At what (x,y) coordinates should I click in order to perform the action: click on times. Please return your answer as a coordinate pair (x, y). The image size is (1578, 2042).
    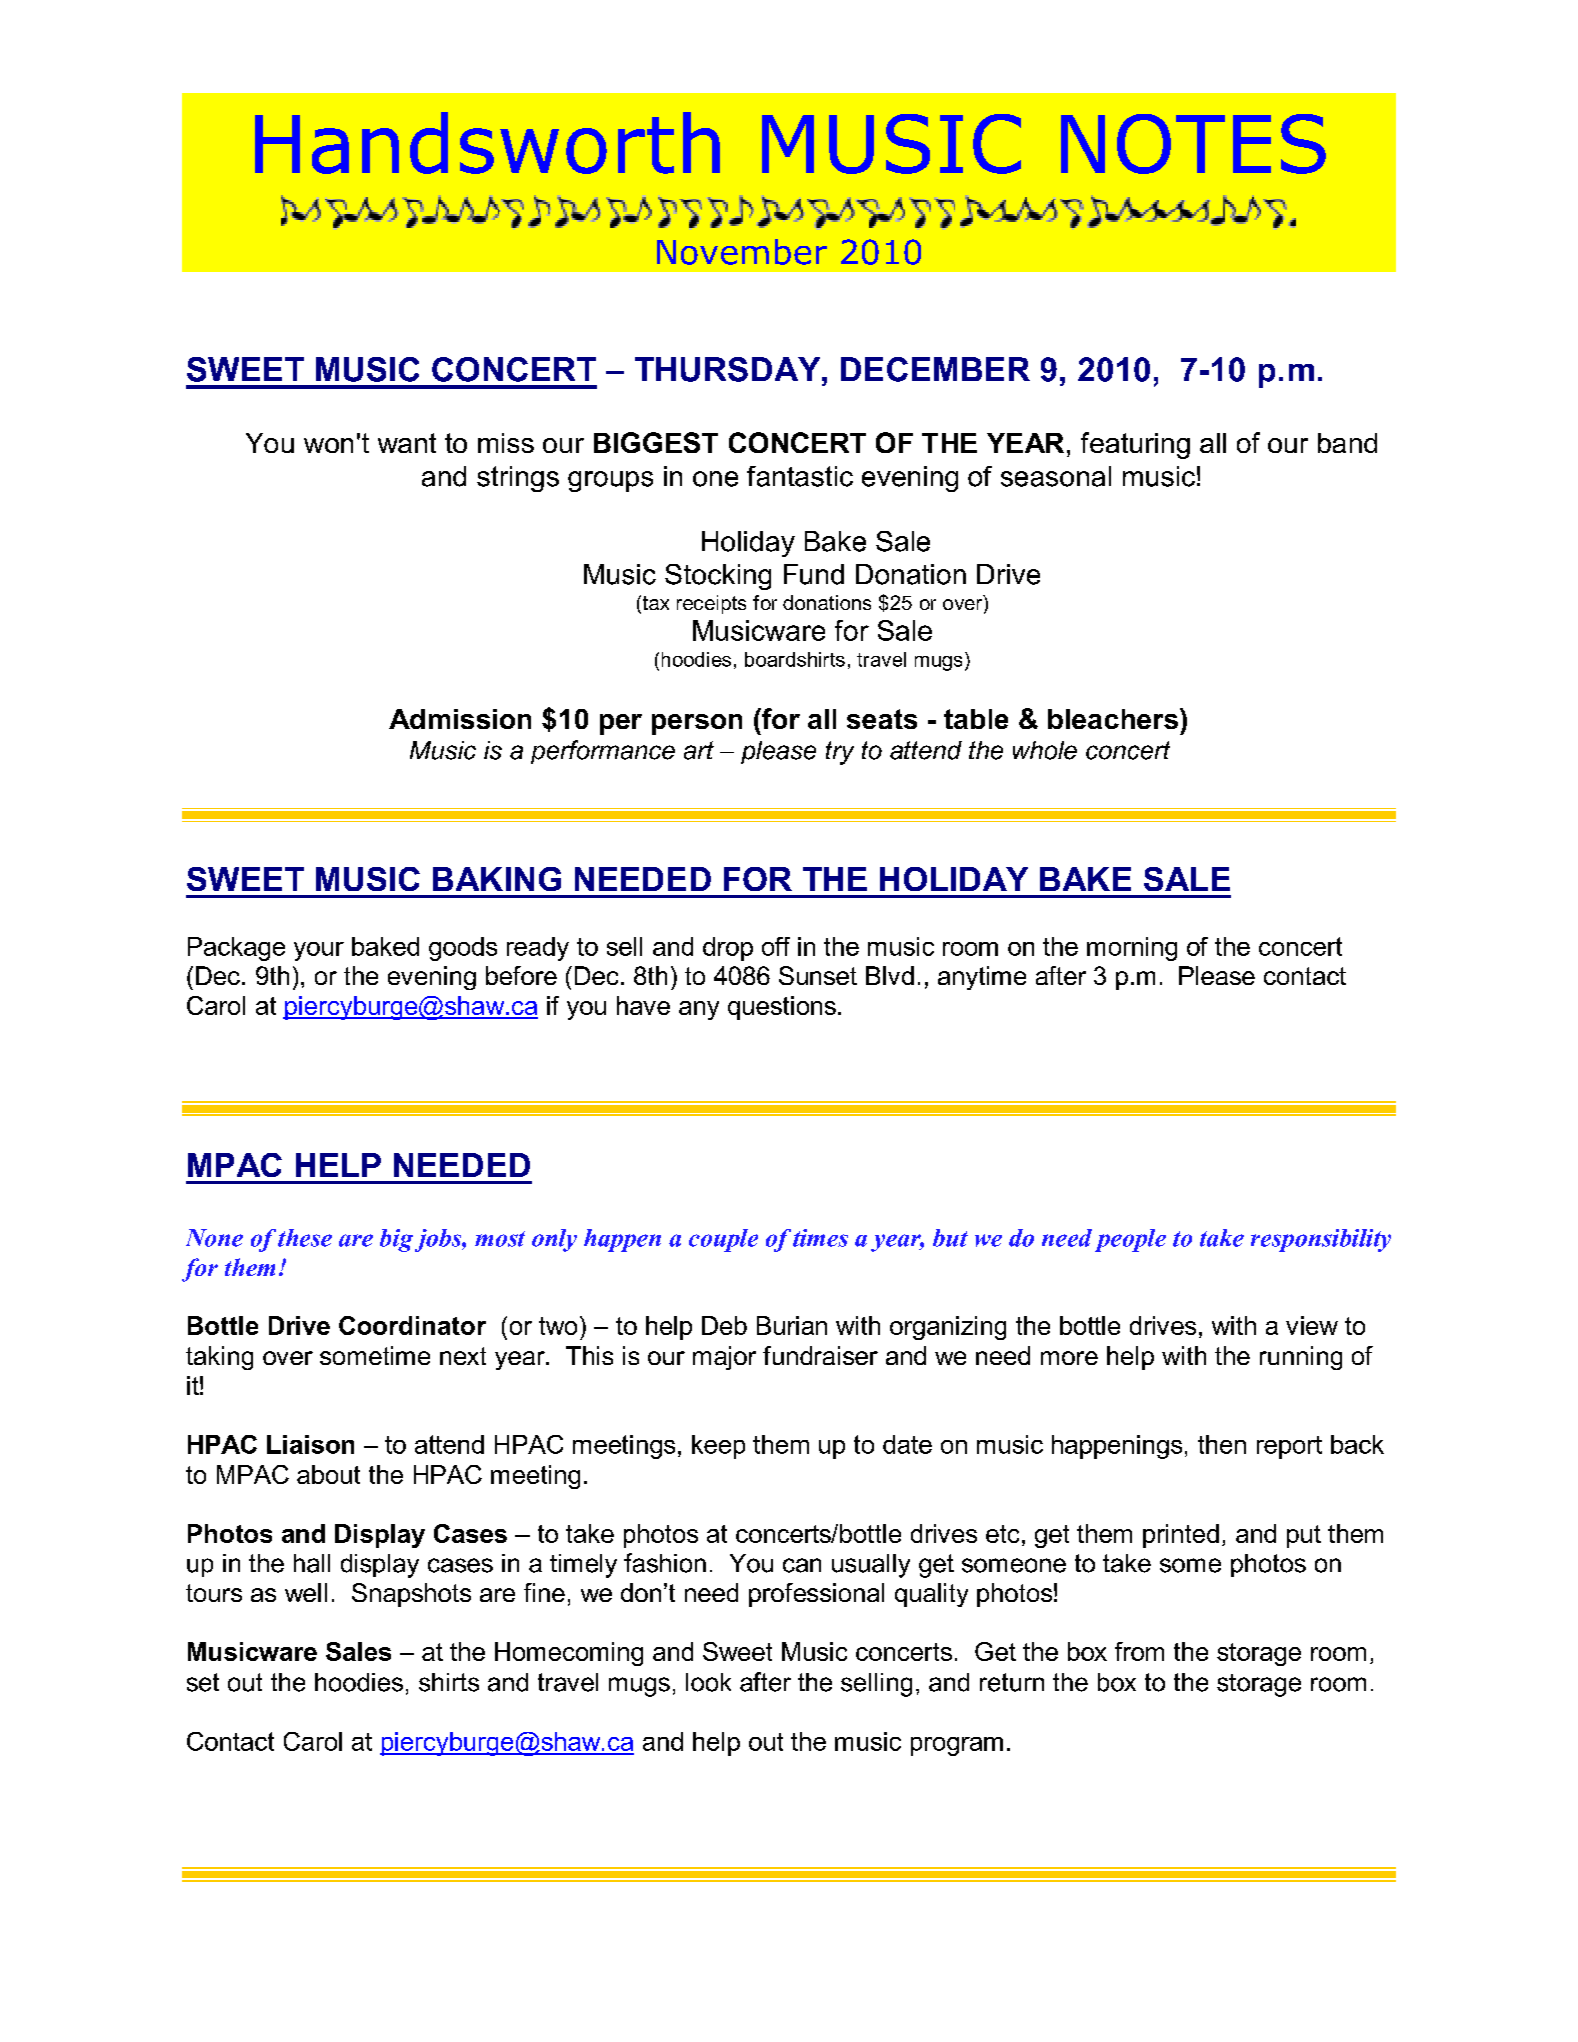
    Looking at the image, I should click on (820, 1238).
